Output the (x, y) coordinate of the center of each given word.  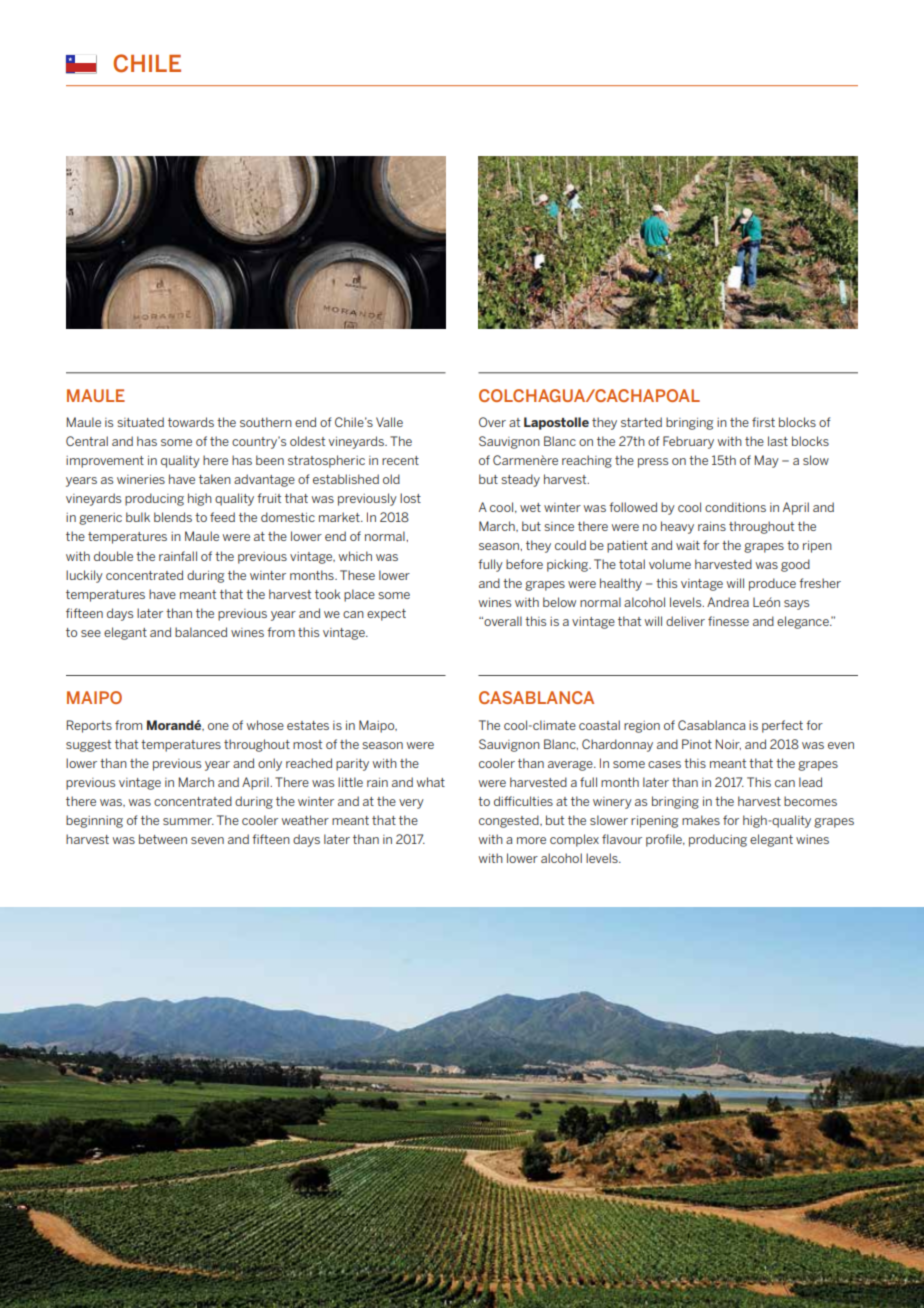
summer (188, 821)
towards (191, 422)
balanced (201, 632)
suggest (88, 746)
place (359, 595)
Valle (389, 422)
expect (386, 615)
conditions (735, 507)
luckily (84, 576)
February (688, 442)
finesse (728, 621)
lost (410, 498)
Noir (728, 744)
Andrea (728, 602)
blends (173, 517)
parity (352, 765)
